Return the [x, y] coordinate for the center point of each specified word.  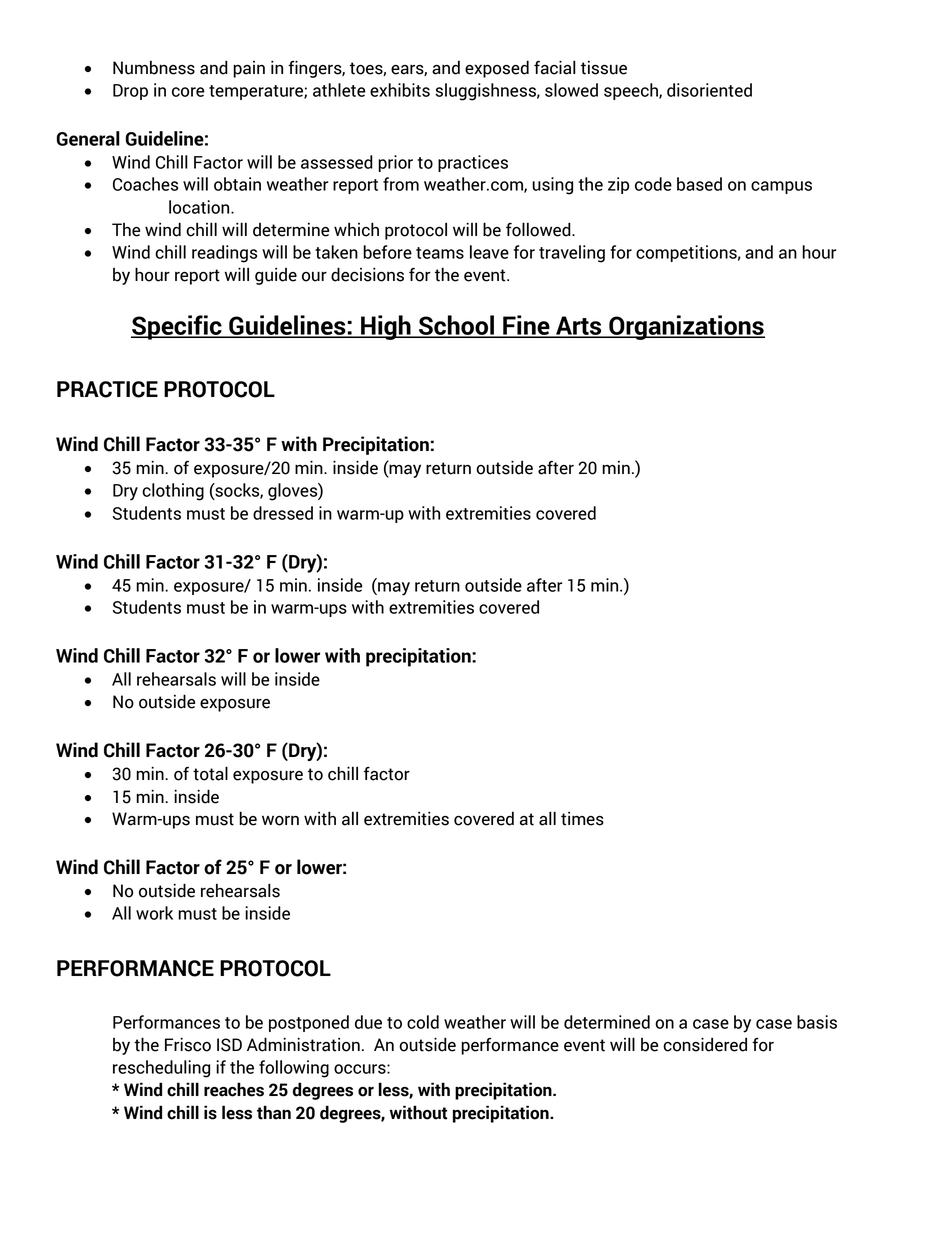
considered [705, 1044]
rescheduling [161, 1069]
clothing [173, 492]
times [582, 819]
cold [423, 1022]
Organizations [686, 327]
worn [280, 820]
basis [817, 1022]
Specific [177, 327]
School [456, 326]
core [188, 92]
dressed [283, 513]
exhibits [400, 90]
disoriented [709, 90]
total [210, 773]
